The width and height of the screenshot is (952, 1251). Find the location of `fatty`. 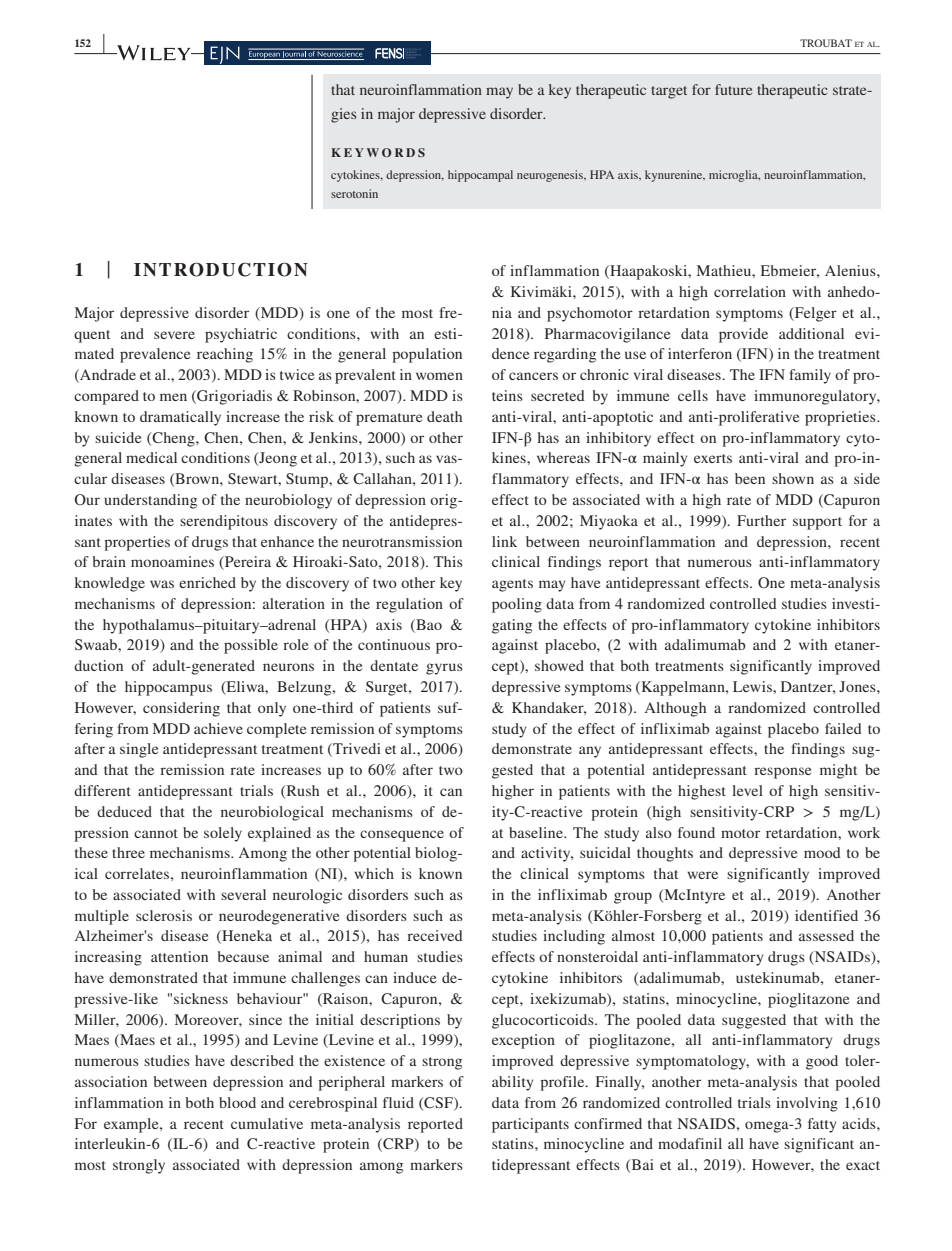

fatty is located at coordinates (822, 1125).
